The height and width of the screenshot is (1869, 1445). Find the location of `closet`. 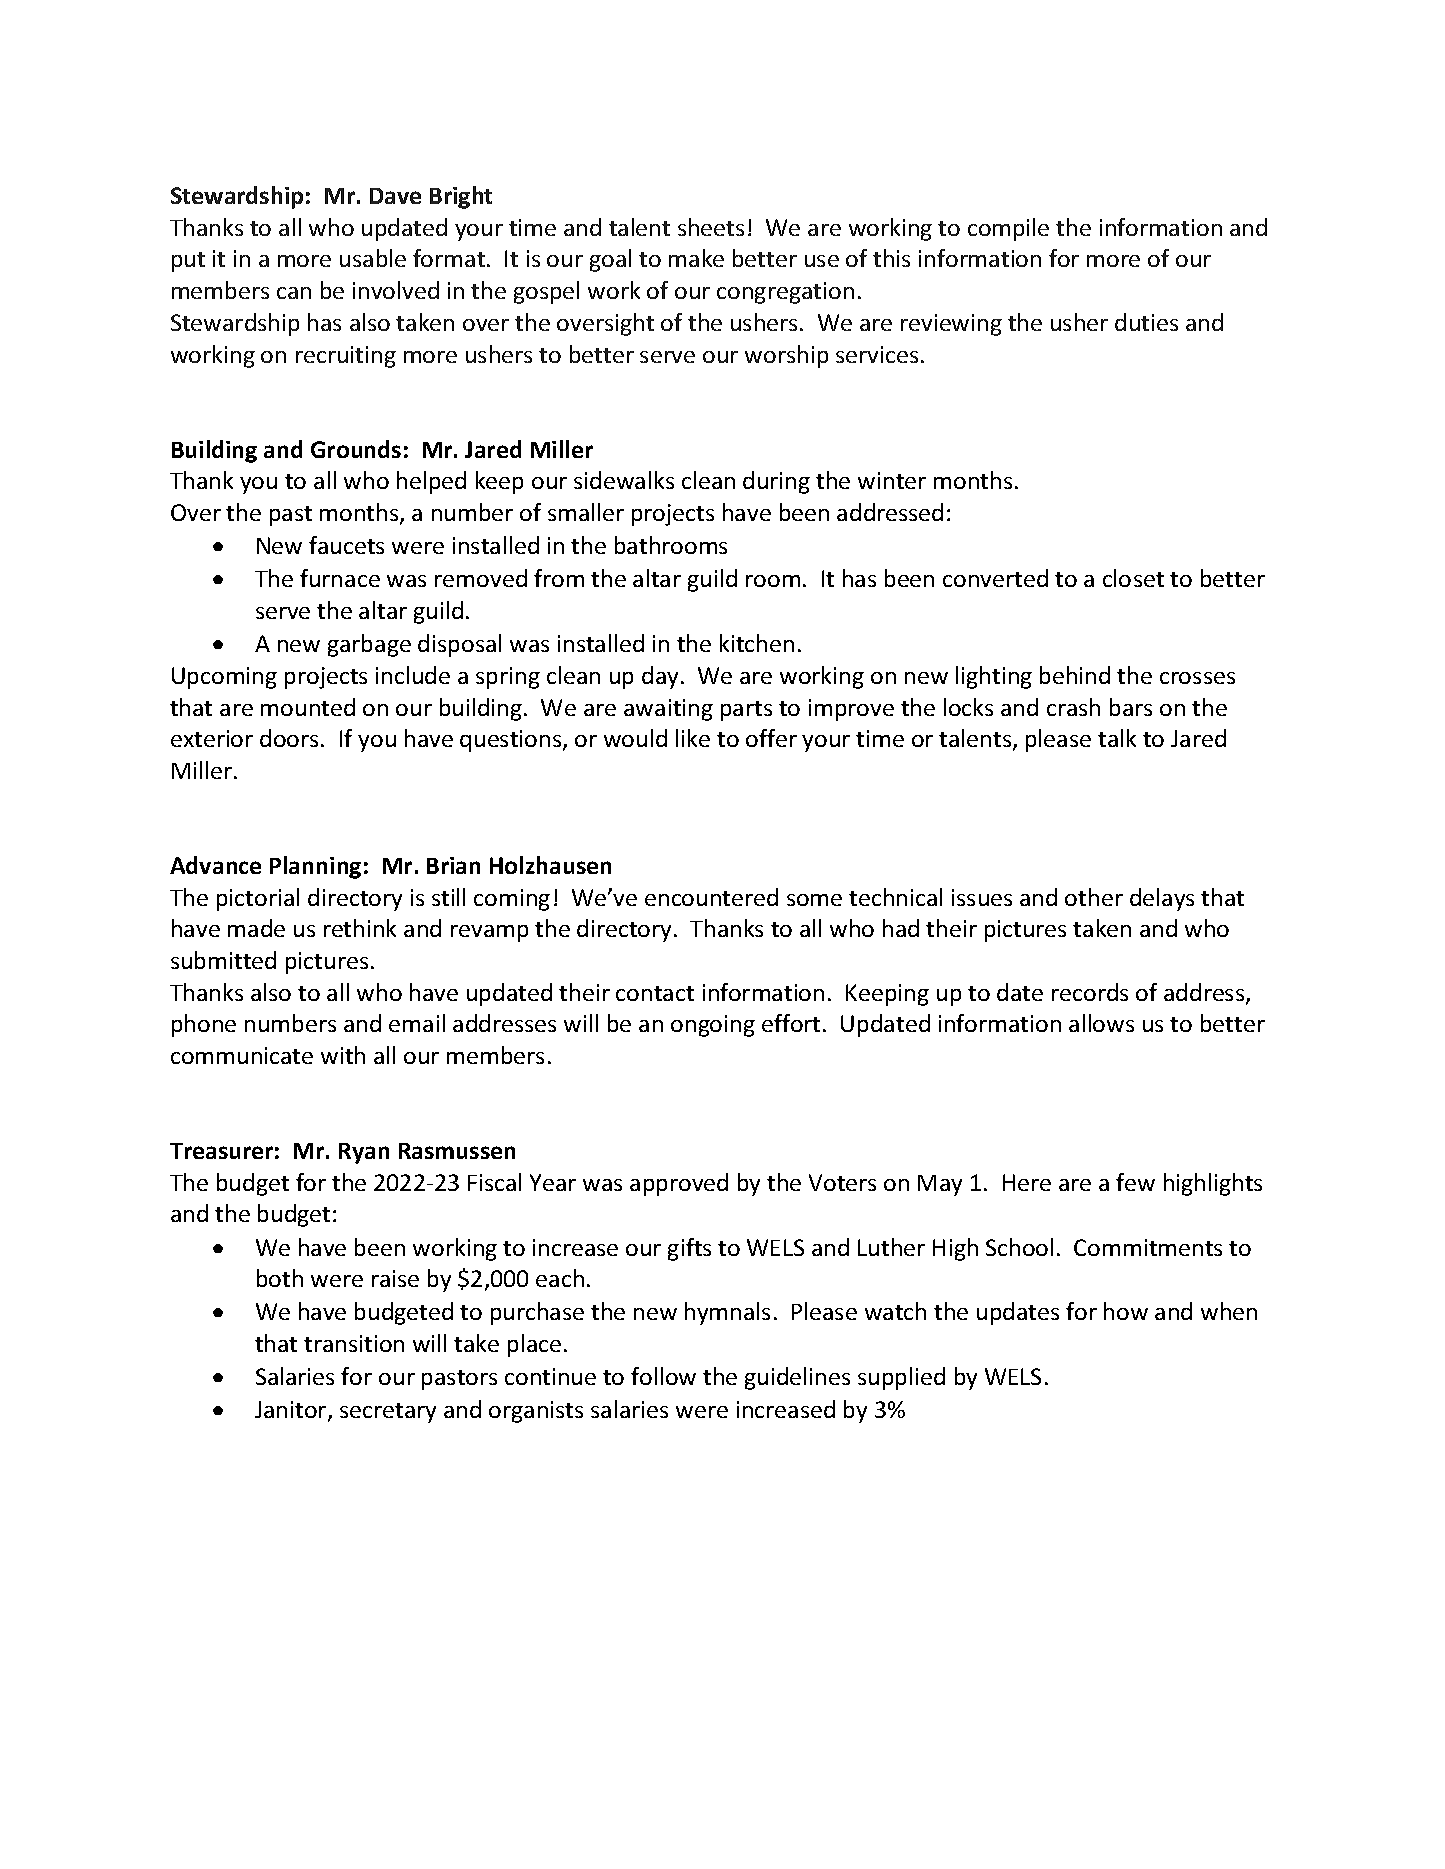

closet is located at coordinates (1133, 578).
